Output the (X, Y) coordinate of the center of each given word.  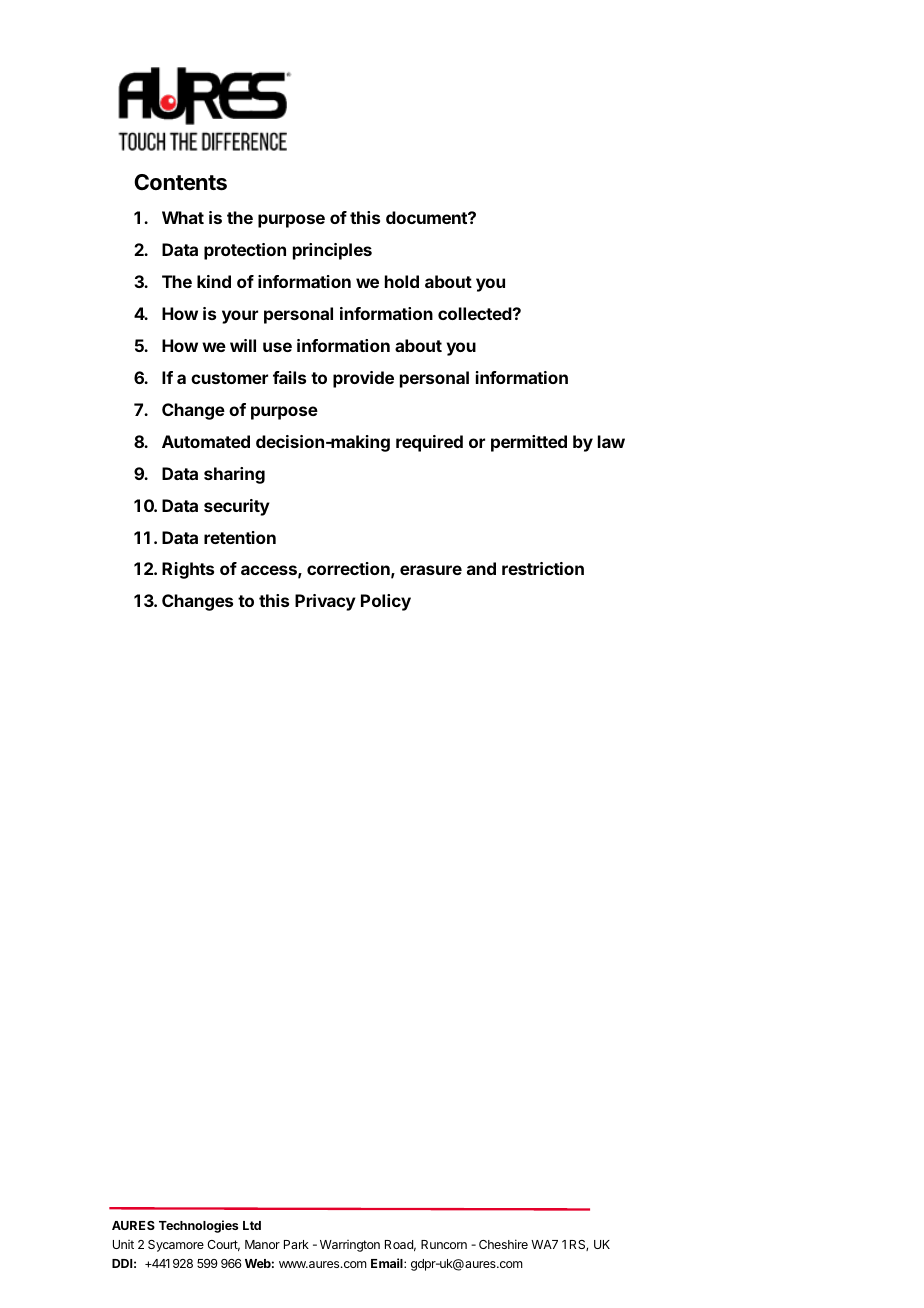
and (481, 568)
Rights (188, 570)
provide (363, 379)
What (183, 217)
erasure (431, 570)
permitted (529, 443)
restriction (543, 568)
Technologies (198, 1226)
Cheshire (503, 1244)
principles (332, 251)
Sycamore (176, 1246)
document (427, 217)
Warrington (350, 1246)
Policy (386, 602)
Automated (206, 441)
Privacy (325, 602)
